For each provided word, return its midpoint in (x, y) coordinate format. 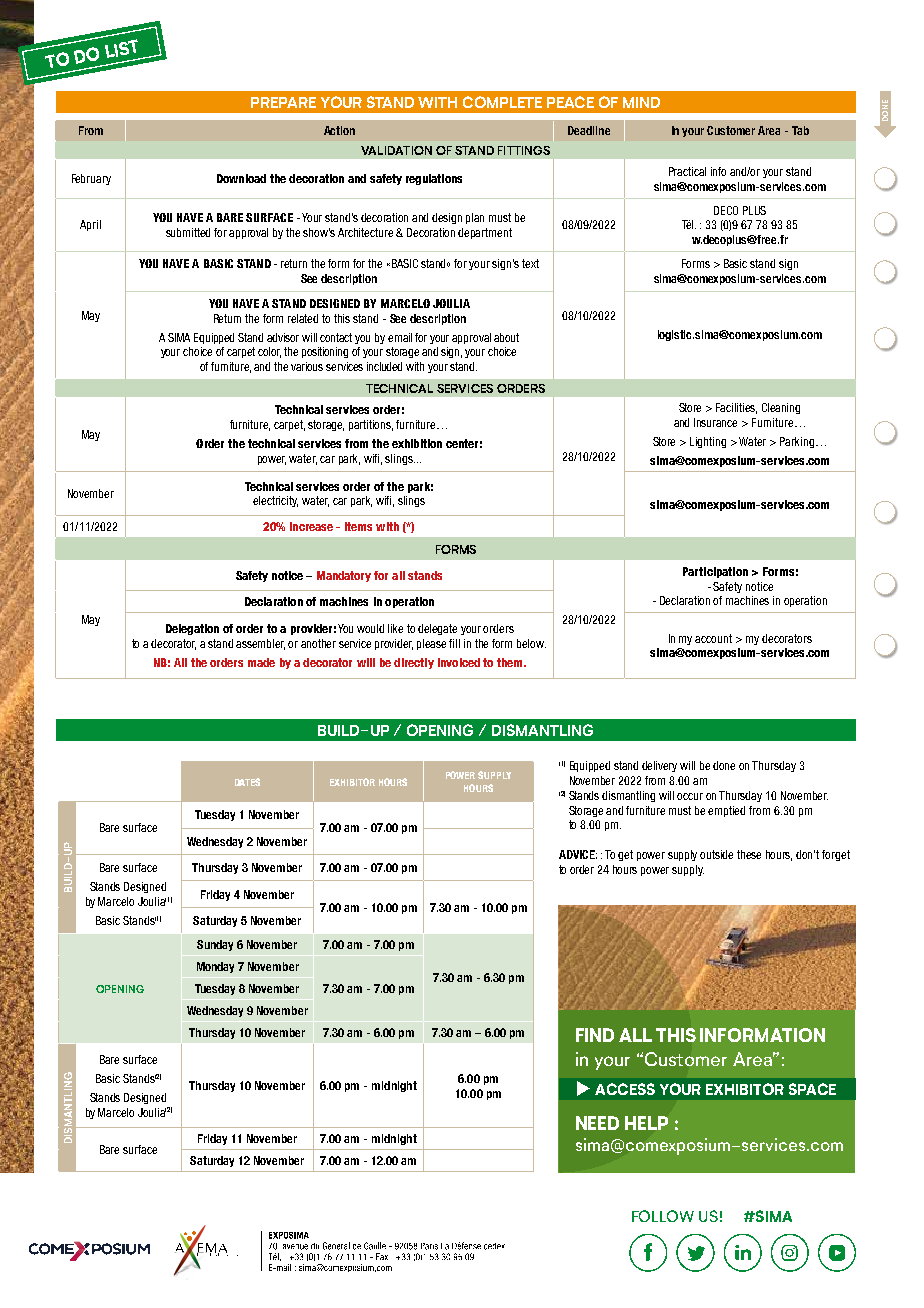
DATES (247, 782)
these (749, 854)
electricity (275, 501)
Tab (800, 130)
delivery (659, 766)
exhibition (417, 443)
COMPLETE (502, 102)
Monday (215, 967)
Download (241, 178)
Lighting (708, 442)
